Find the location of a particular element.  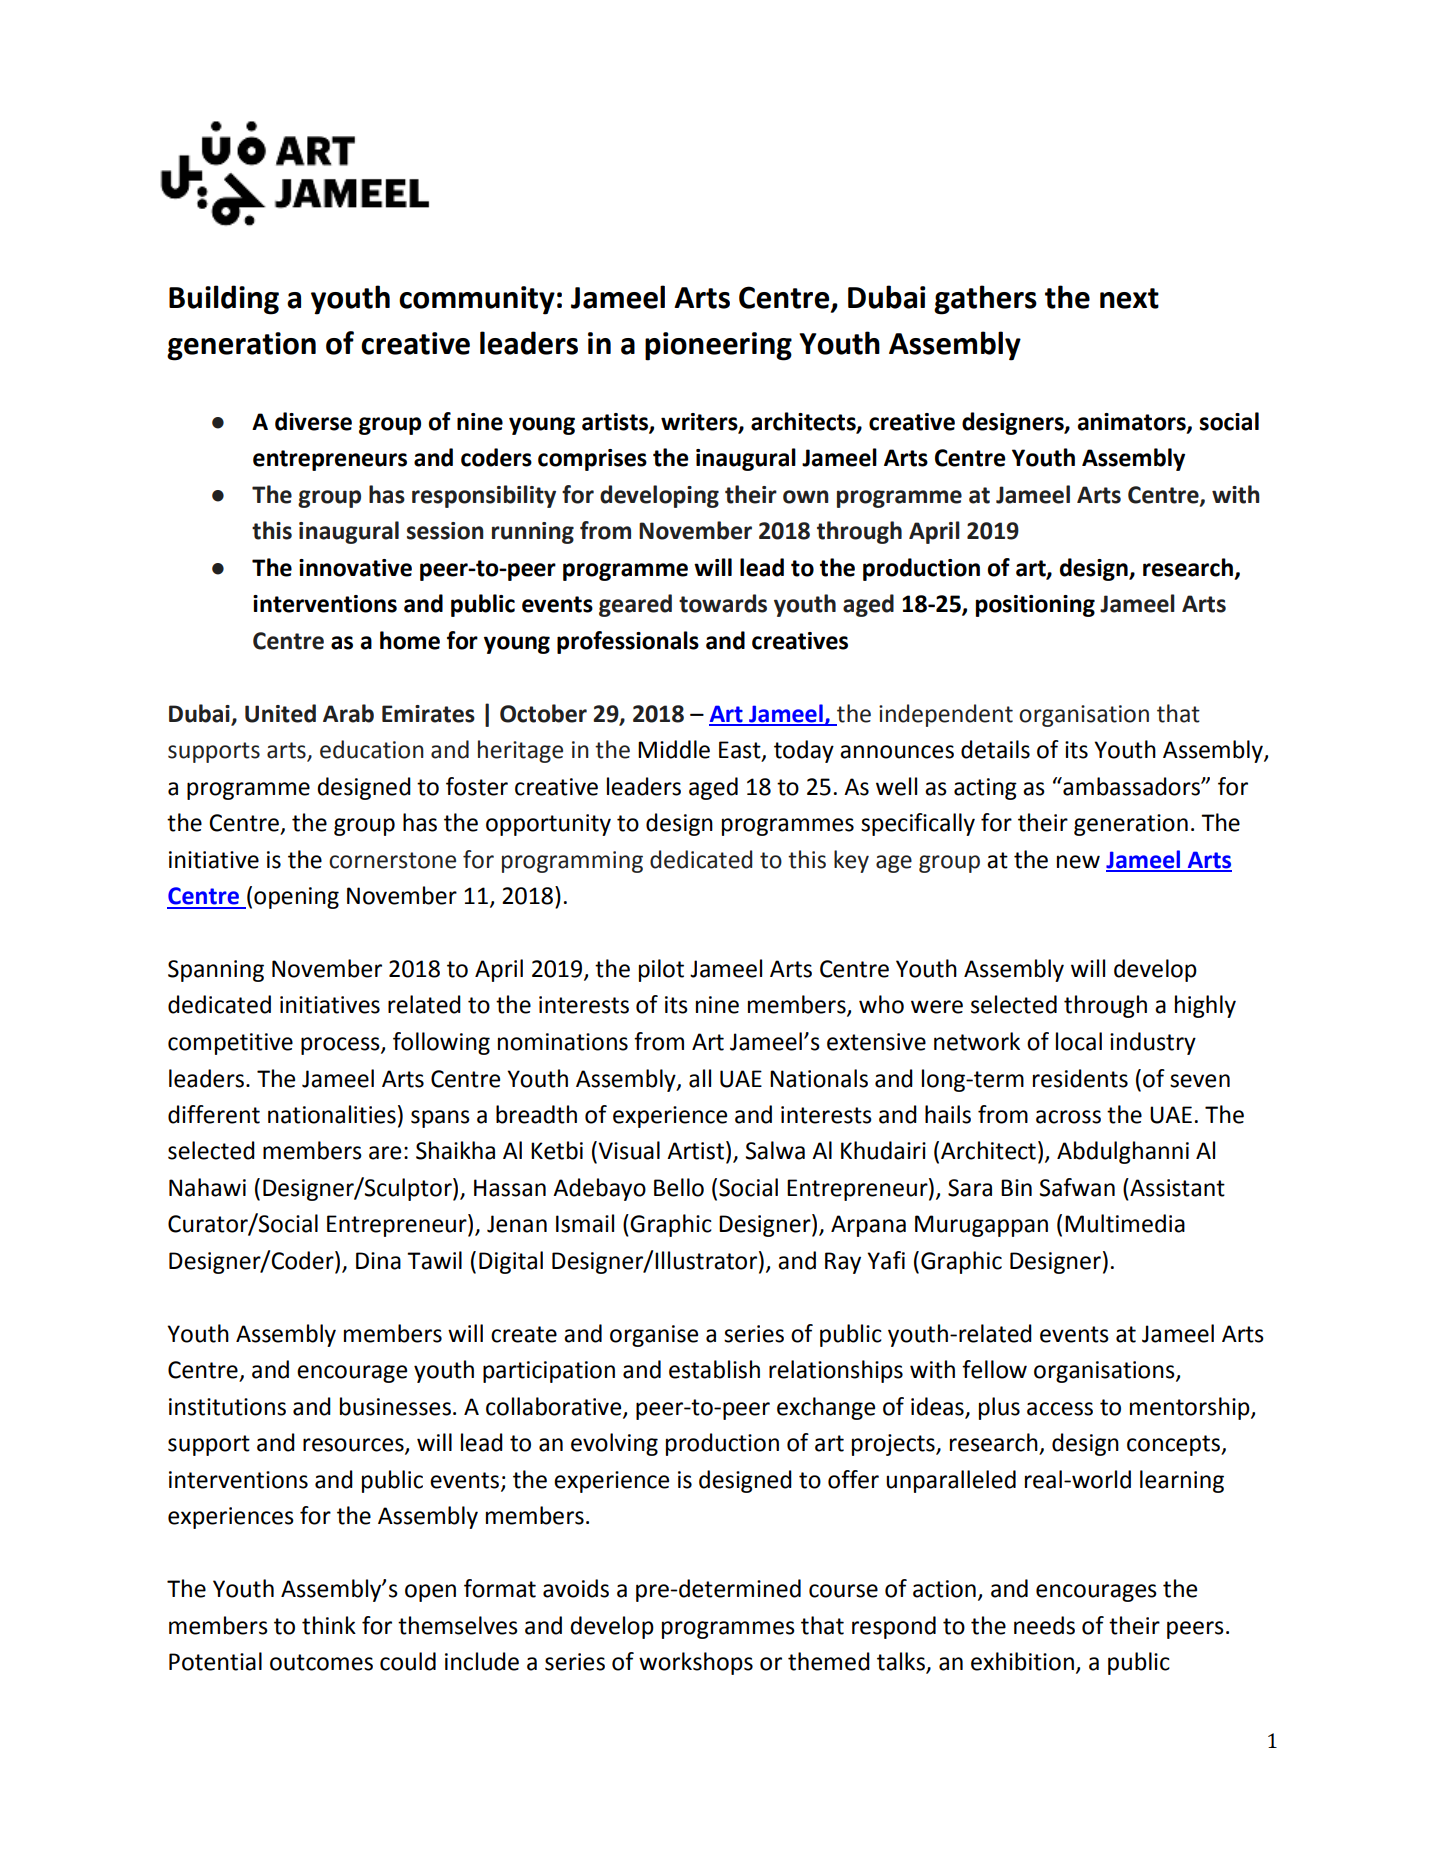

diverse is located at coordinates (313, 421).
